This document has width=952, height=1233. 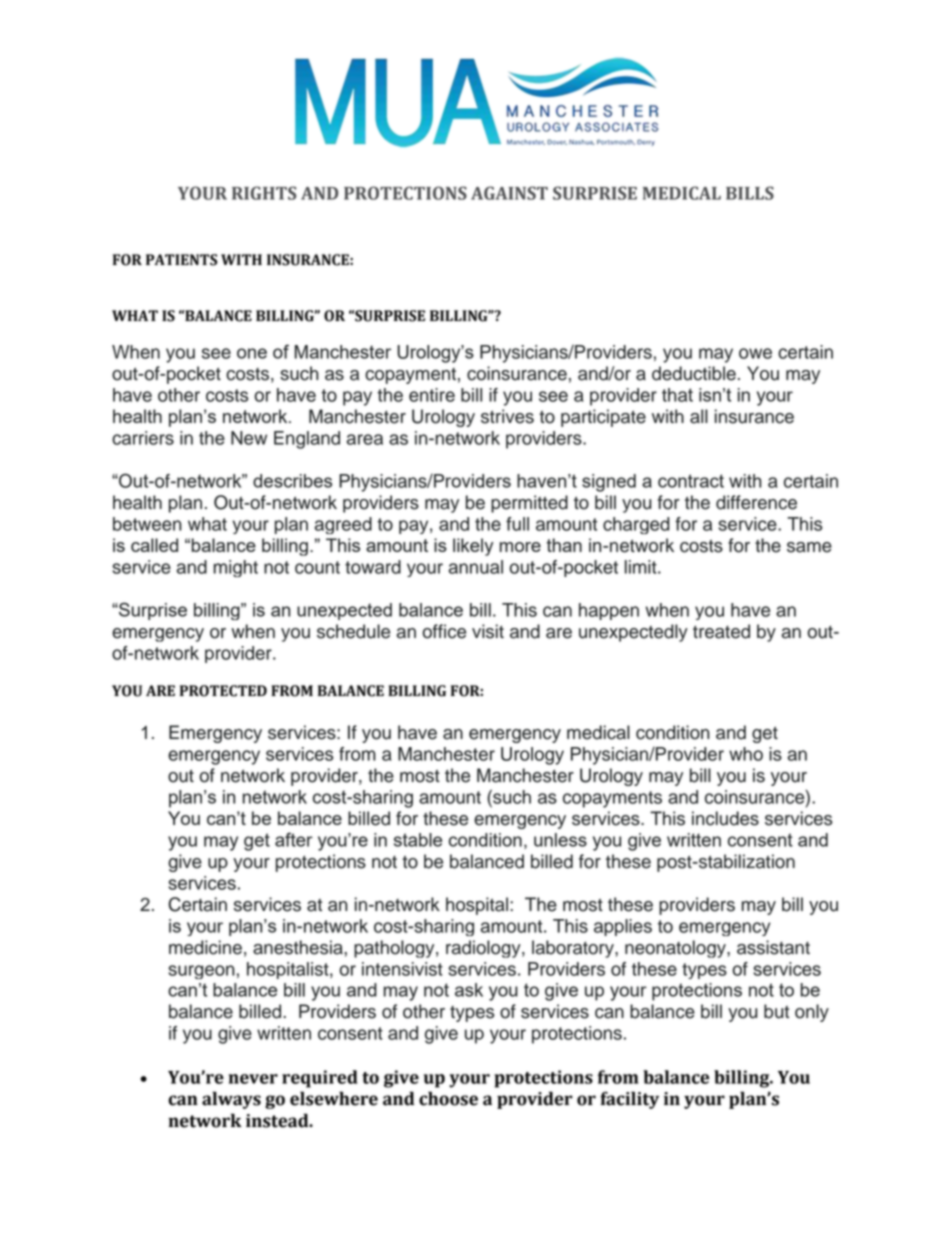 What do you see at coordinates (756, 502) in the document?
I see `difference` at bounding box center [756, 502].
